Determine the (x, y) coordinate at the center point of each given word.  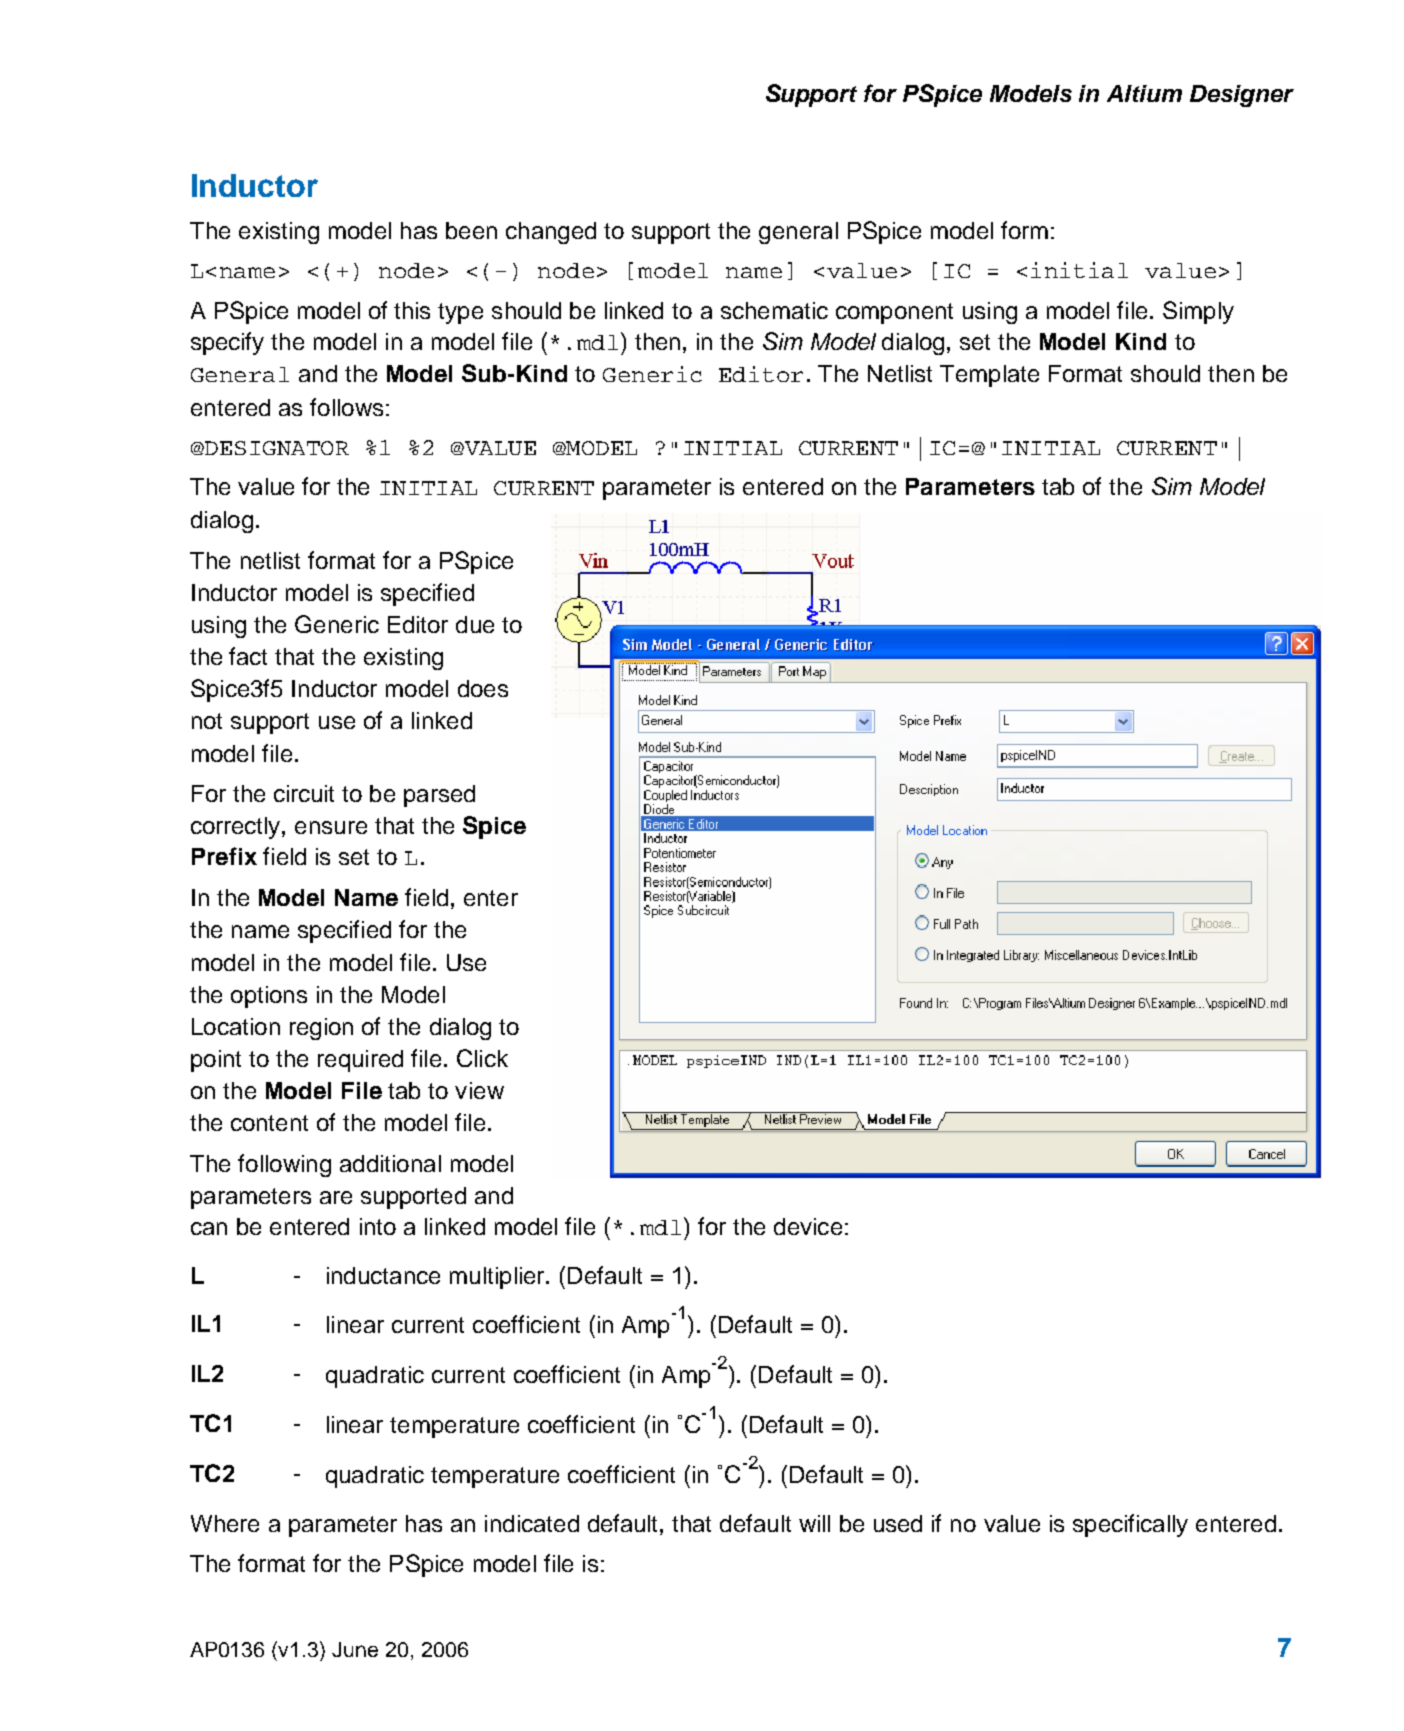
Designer (1242, 96)
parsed (439, 796)
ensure (331, 827)
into (378, 1226)
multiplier (498, 1278)
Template (989, 376)
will (814, 1523)
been (471, 230)
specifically (1130, 1525)
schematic (774, 310)
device (808, 1226)
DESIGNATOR (276, 448)
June (355, 1649)
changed (551, 233)
